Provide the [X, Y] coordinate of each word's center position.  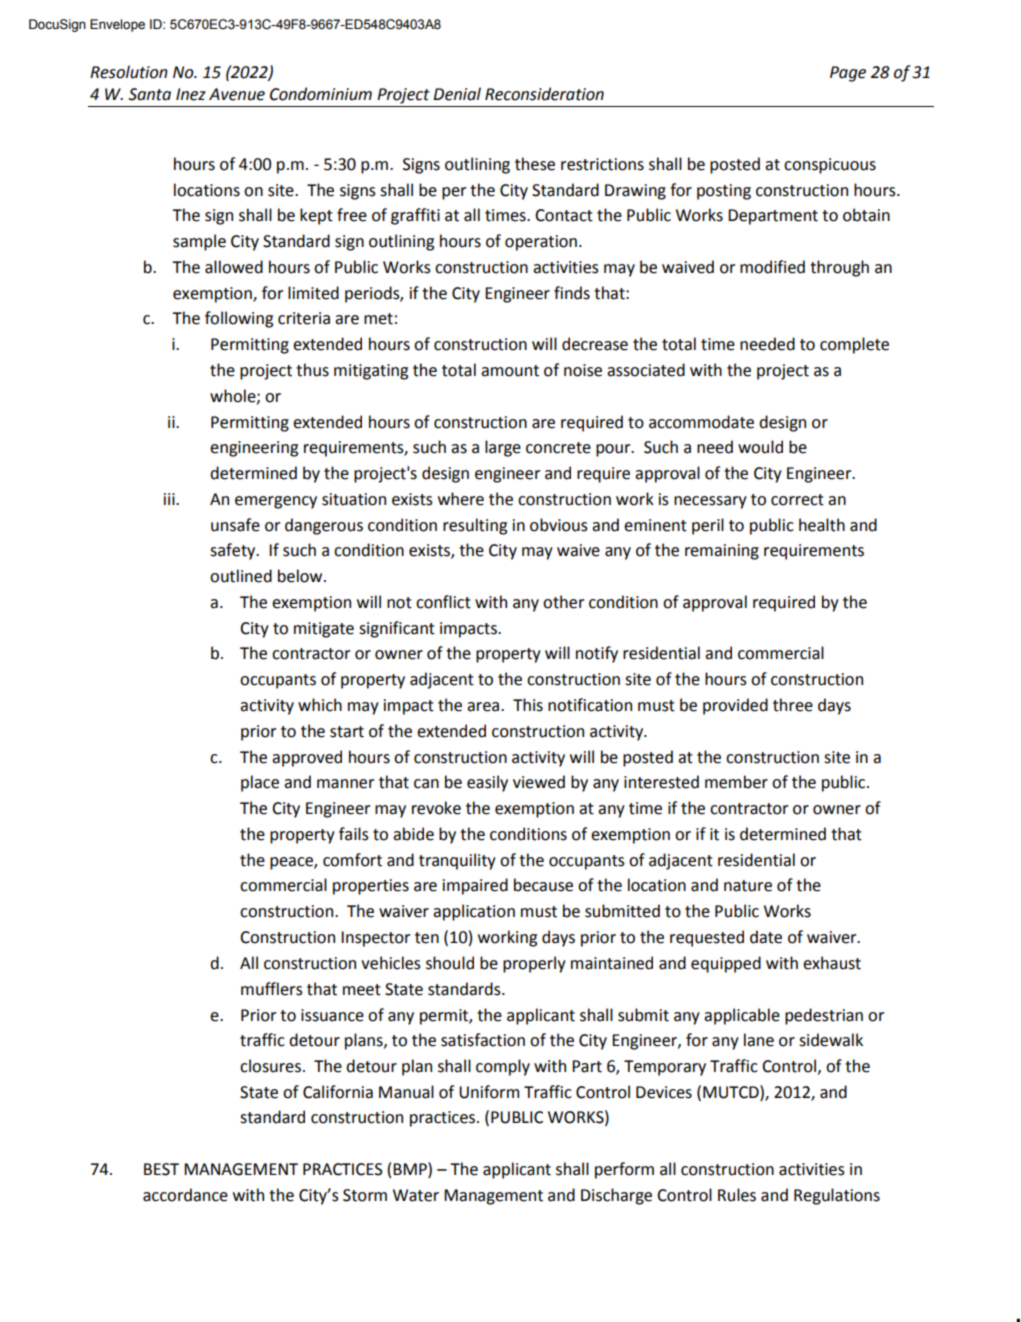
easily [487, 783]
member [736, 782]
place [260, 783]
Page [848, 74]
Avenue [237, 94]
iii [170, 499]
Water [416, 1195]
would [760, 447]
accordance [185, 1195]
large [503, 448]
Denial [457, 94]
